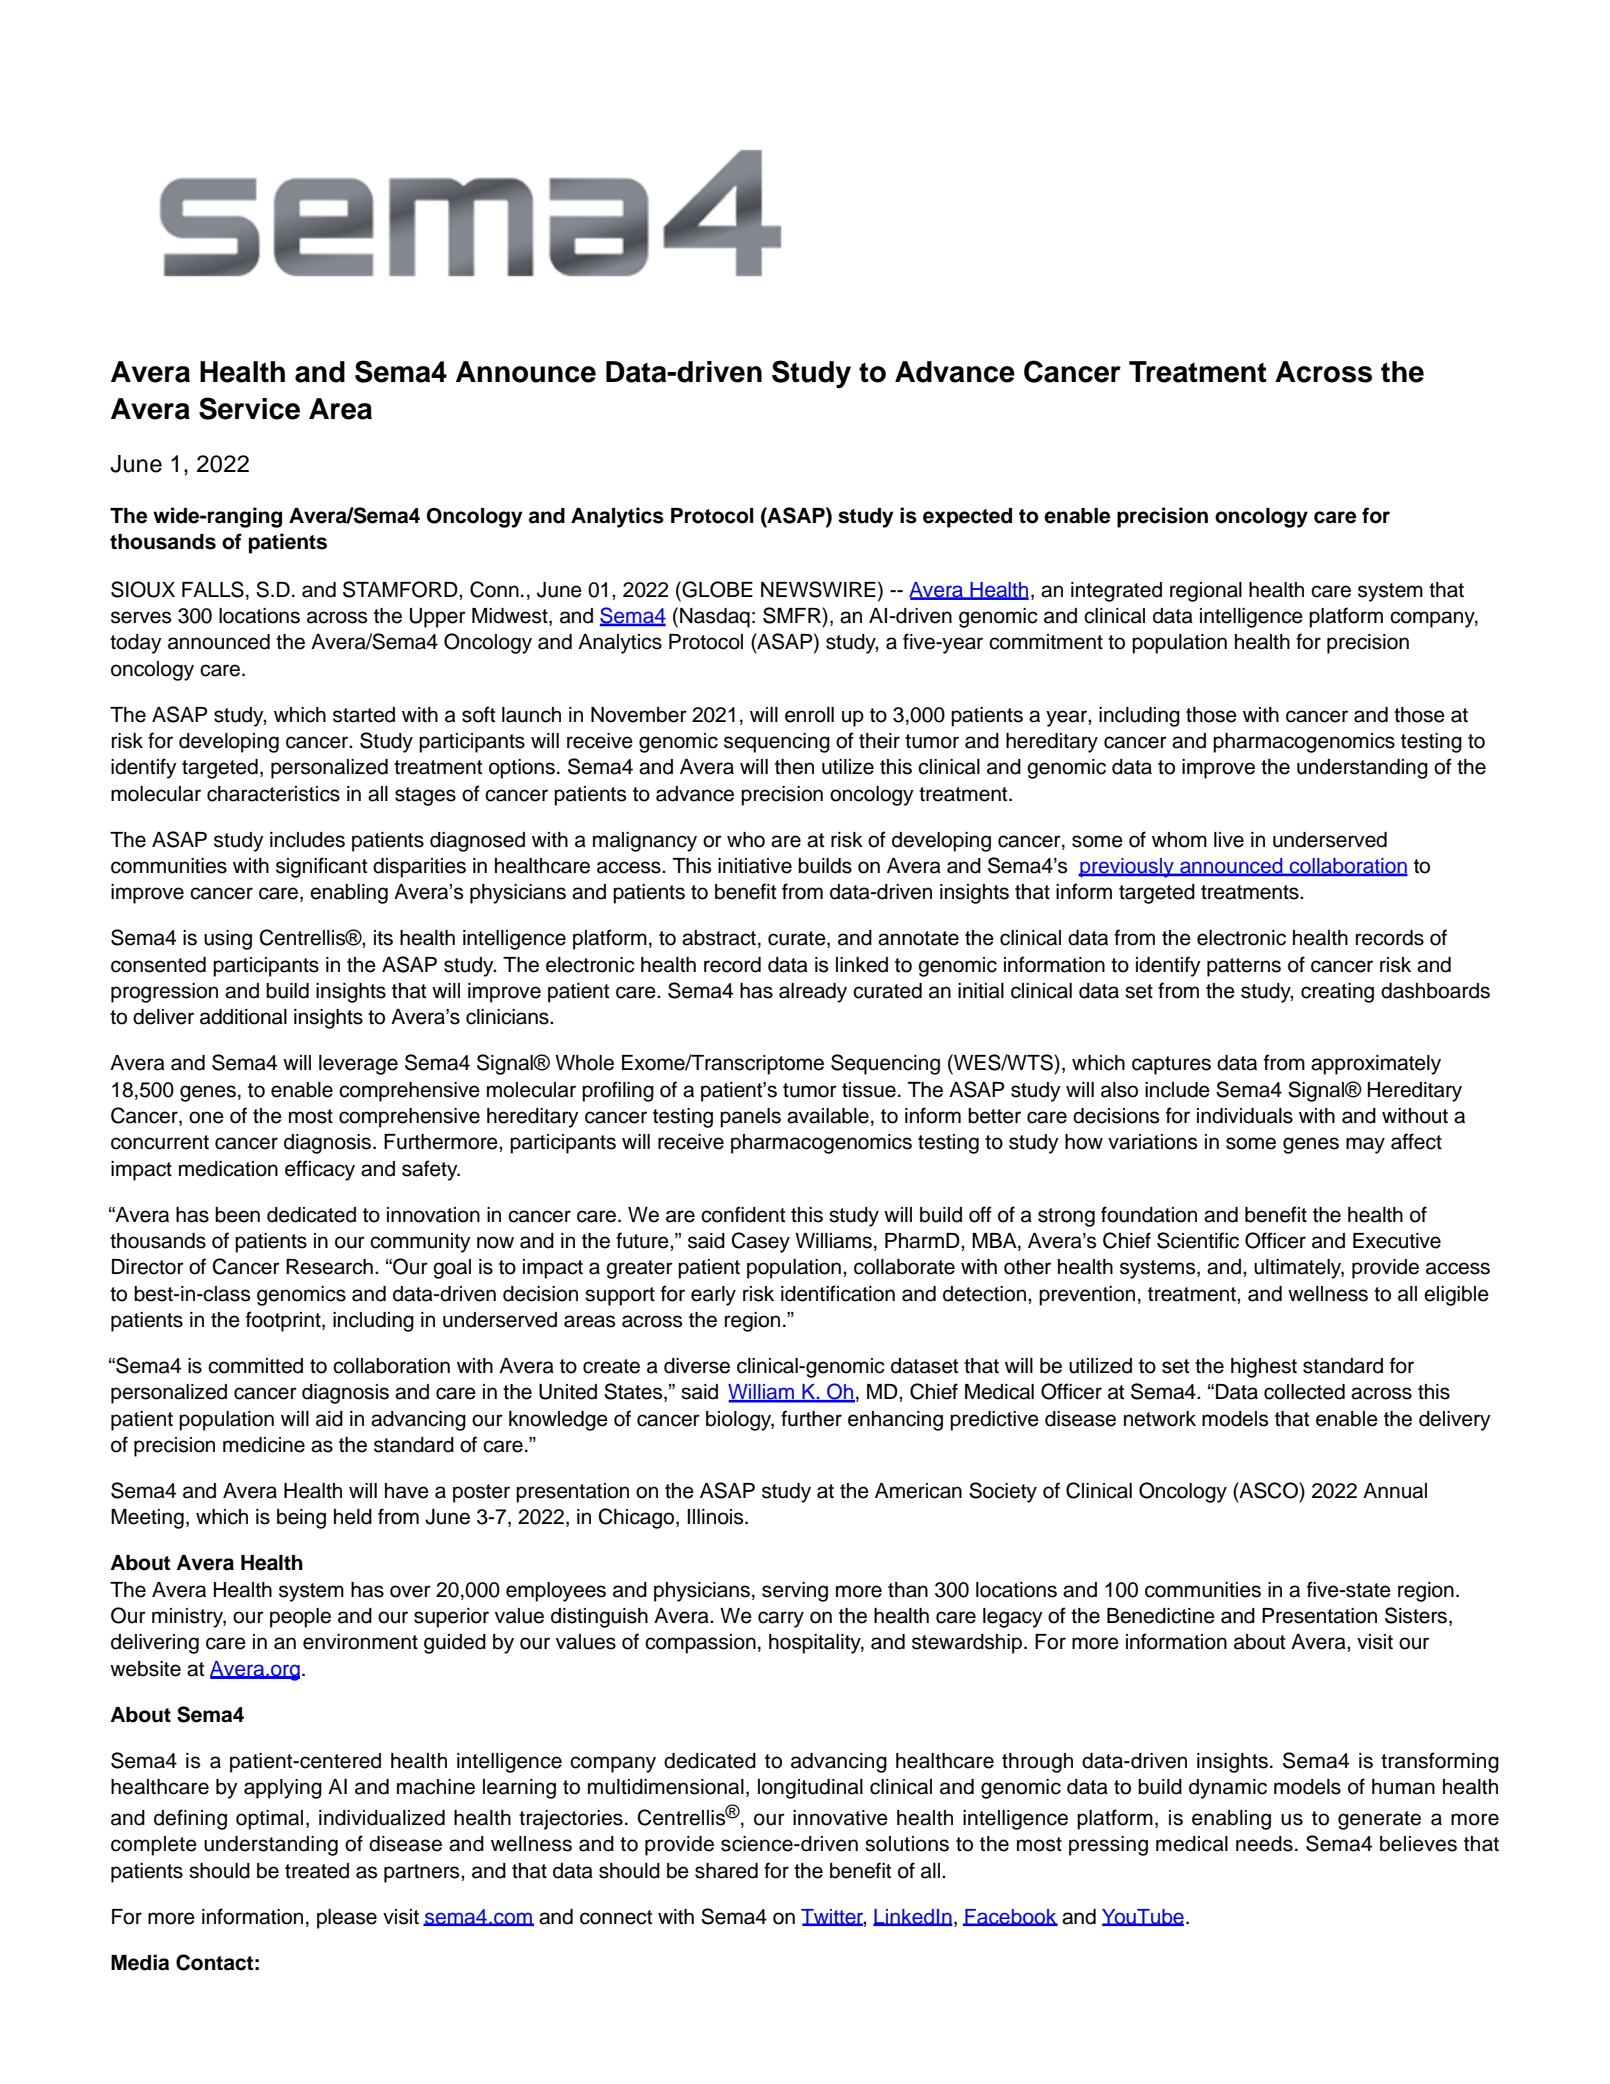 Image resolution: width=1610 pixels, height=2084 pixels. Describe the element at coordinates (1244, 967) in the document. I see `patterns` at that location.
